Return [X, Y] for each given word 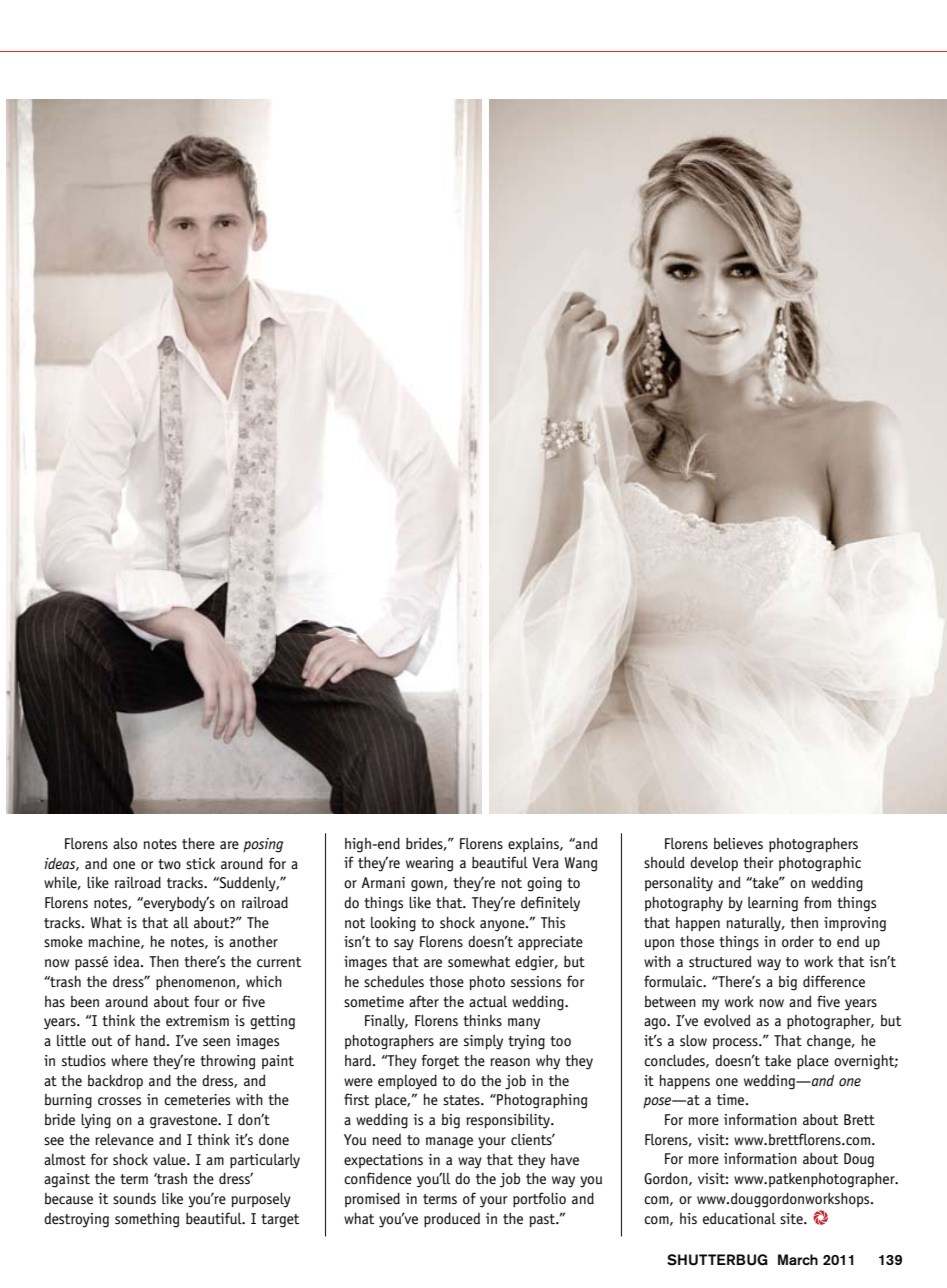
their [758, 862]
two [169, 864]
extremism [197, 1021]
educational [739, 1218]
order [798, 942]
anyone [503, 926]
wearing [429, 864]
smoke [63, 942]
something [147, 1220]
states [462, 1100]
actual [488, 1002]
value [170, 1160]
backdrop [115, 1081]
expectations [383, 1161]
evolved [727, 1020]
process [736, 1043]
